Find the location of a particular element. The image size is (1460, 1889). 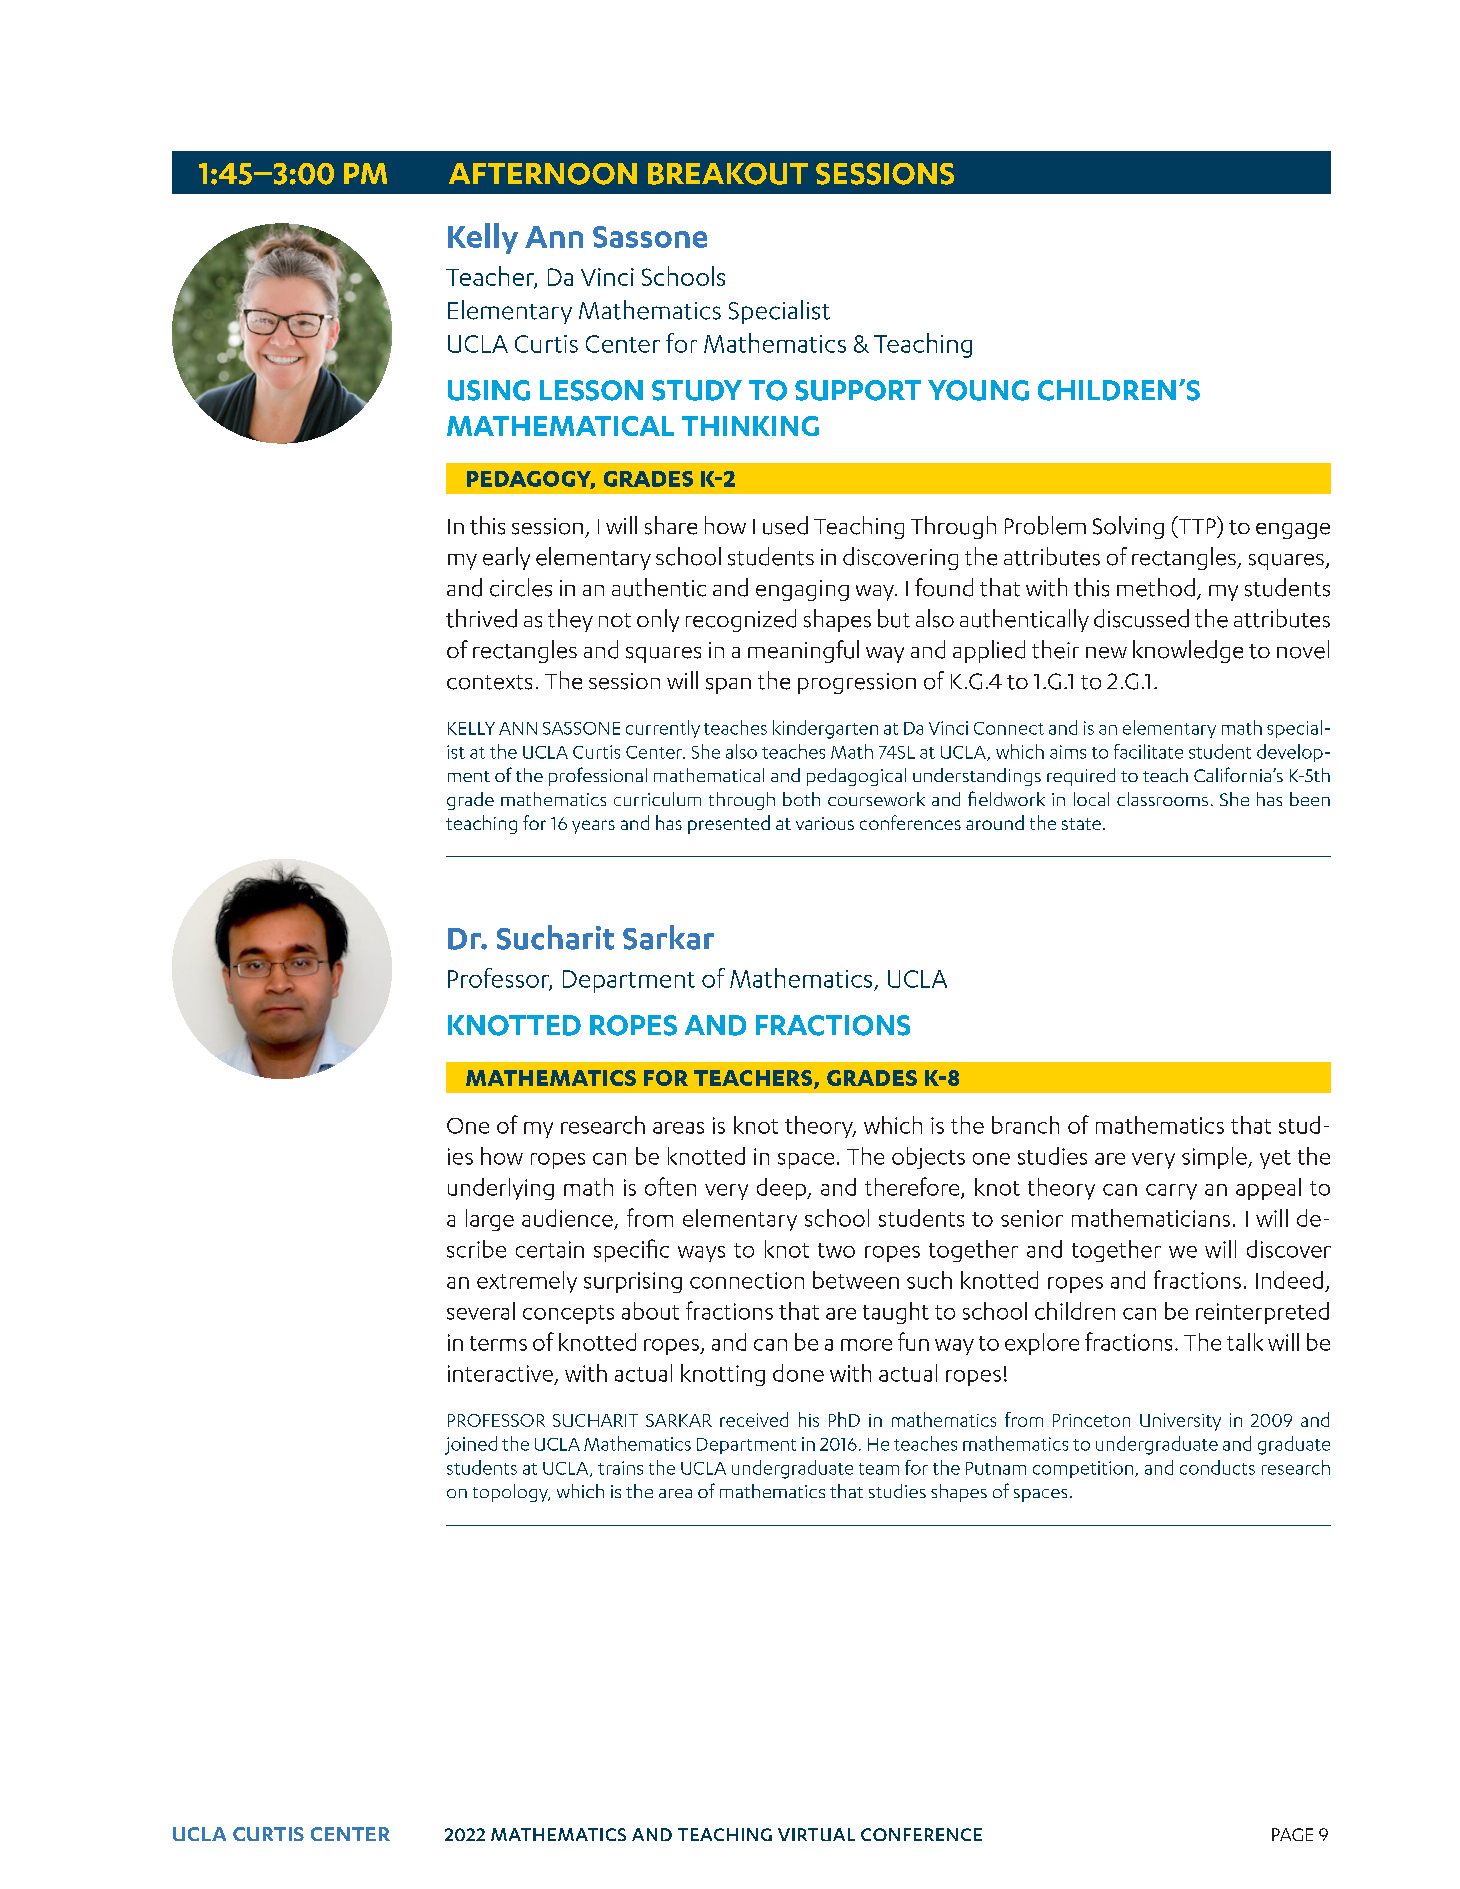

YOUNG is located at coordinates (978, 390).
